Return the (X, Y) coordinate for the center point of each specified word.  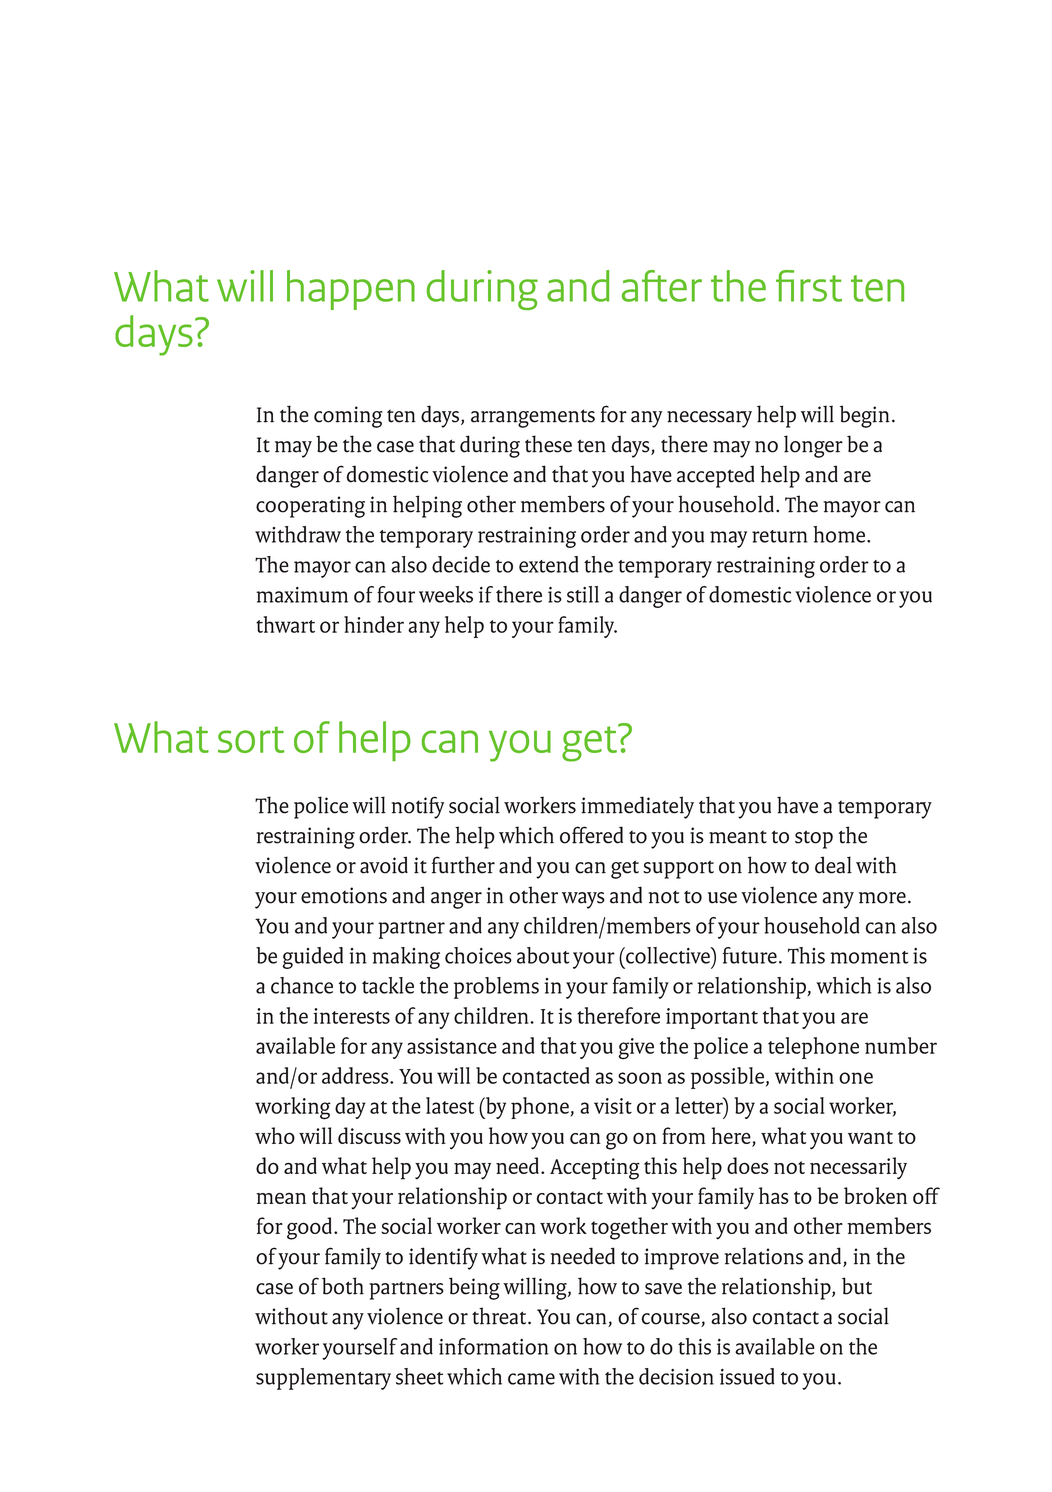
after (662, 286)
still (583, 594)
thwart (285, 624)
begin (865, 416)
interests (351, 1016)
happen (351, 290)
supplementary (323, 1379)
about (543, 955)
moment (869, 957)
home (840, 534)
